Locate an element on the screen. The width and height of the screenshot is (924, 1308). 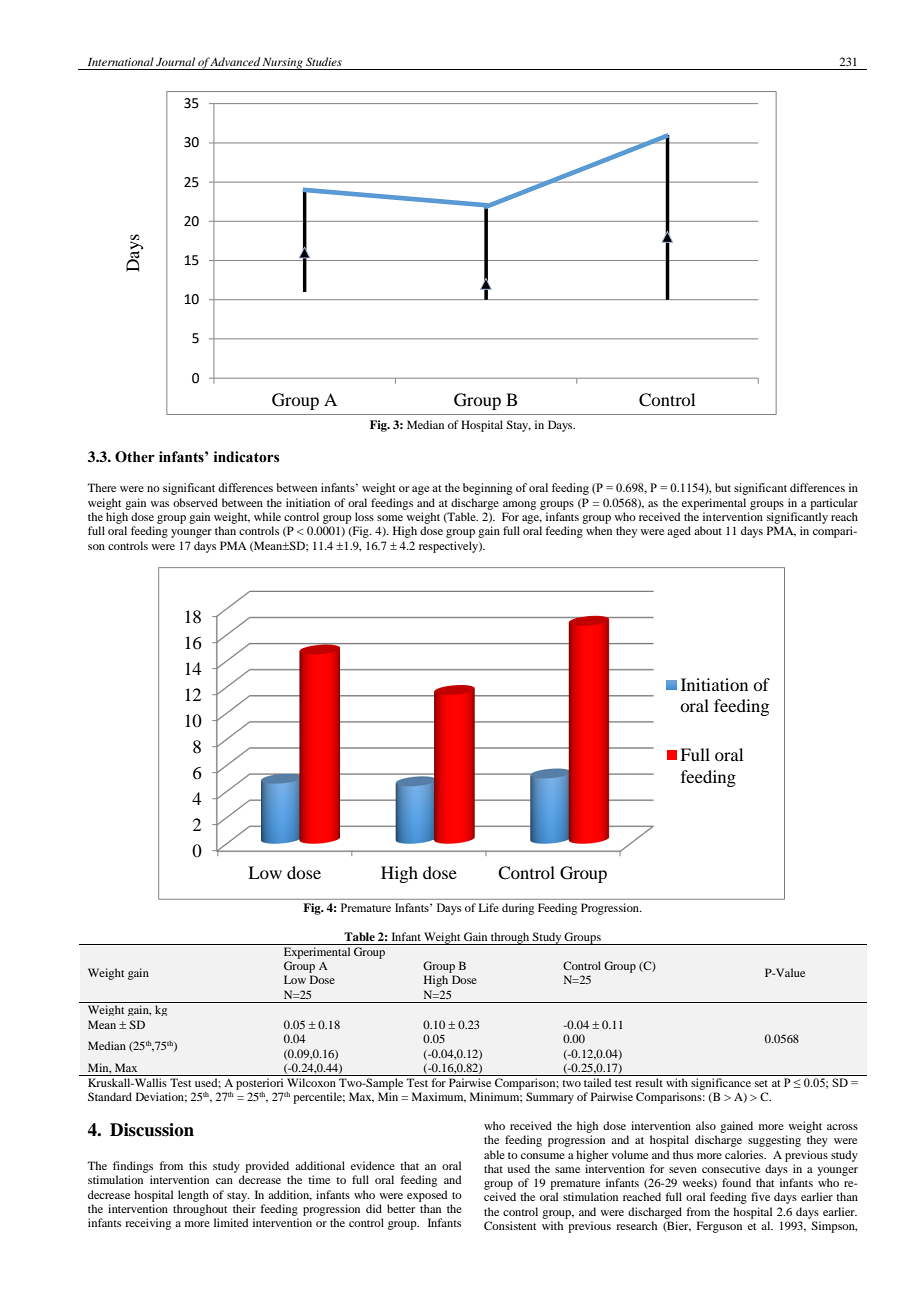
exposed is located at coordinates (427, 1196).
